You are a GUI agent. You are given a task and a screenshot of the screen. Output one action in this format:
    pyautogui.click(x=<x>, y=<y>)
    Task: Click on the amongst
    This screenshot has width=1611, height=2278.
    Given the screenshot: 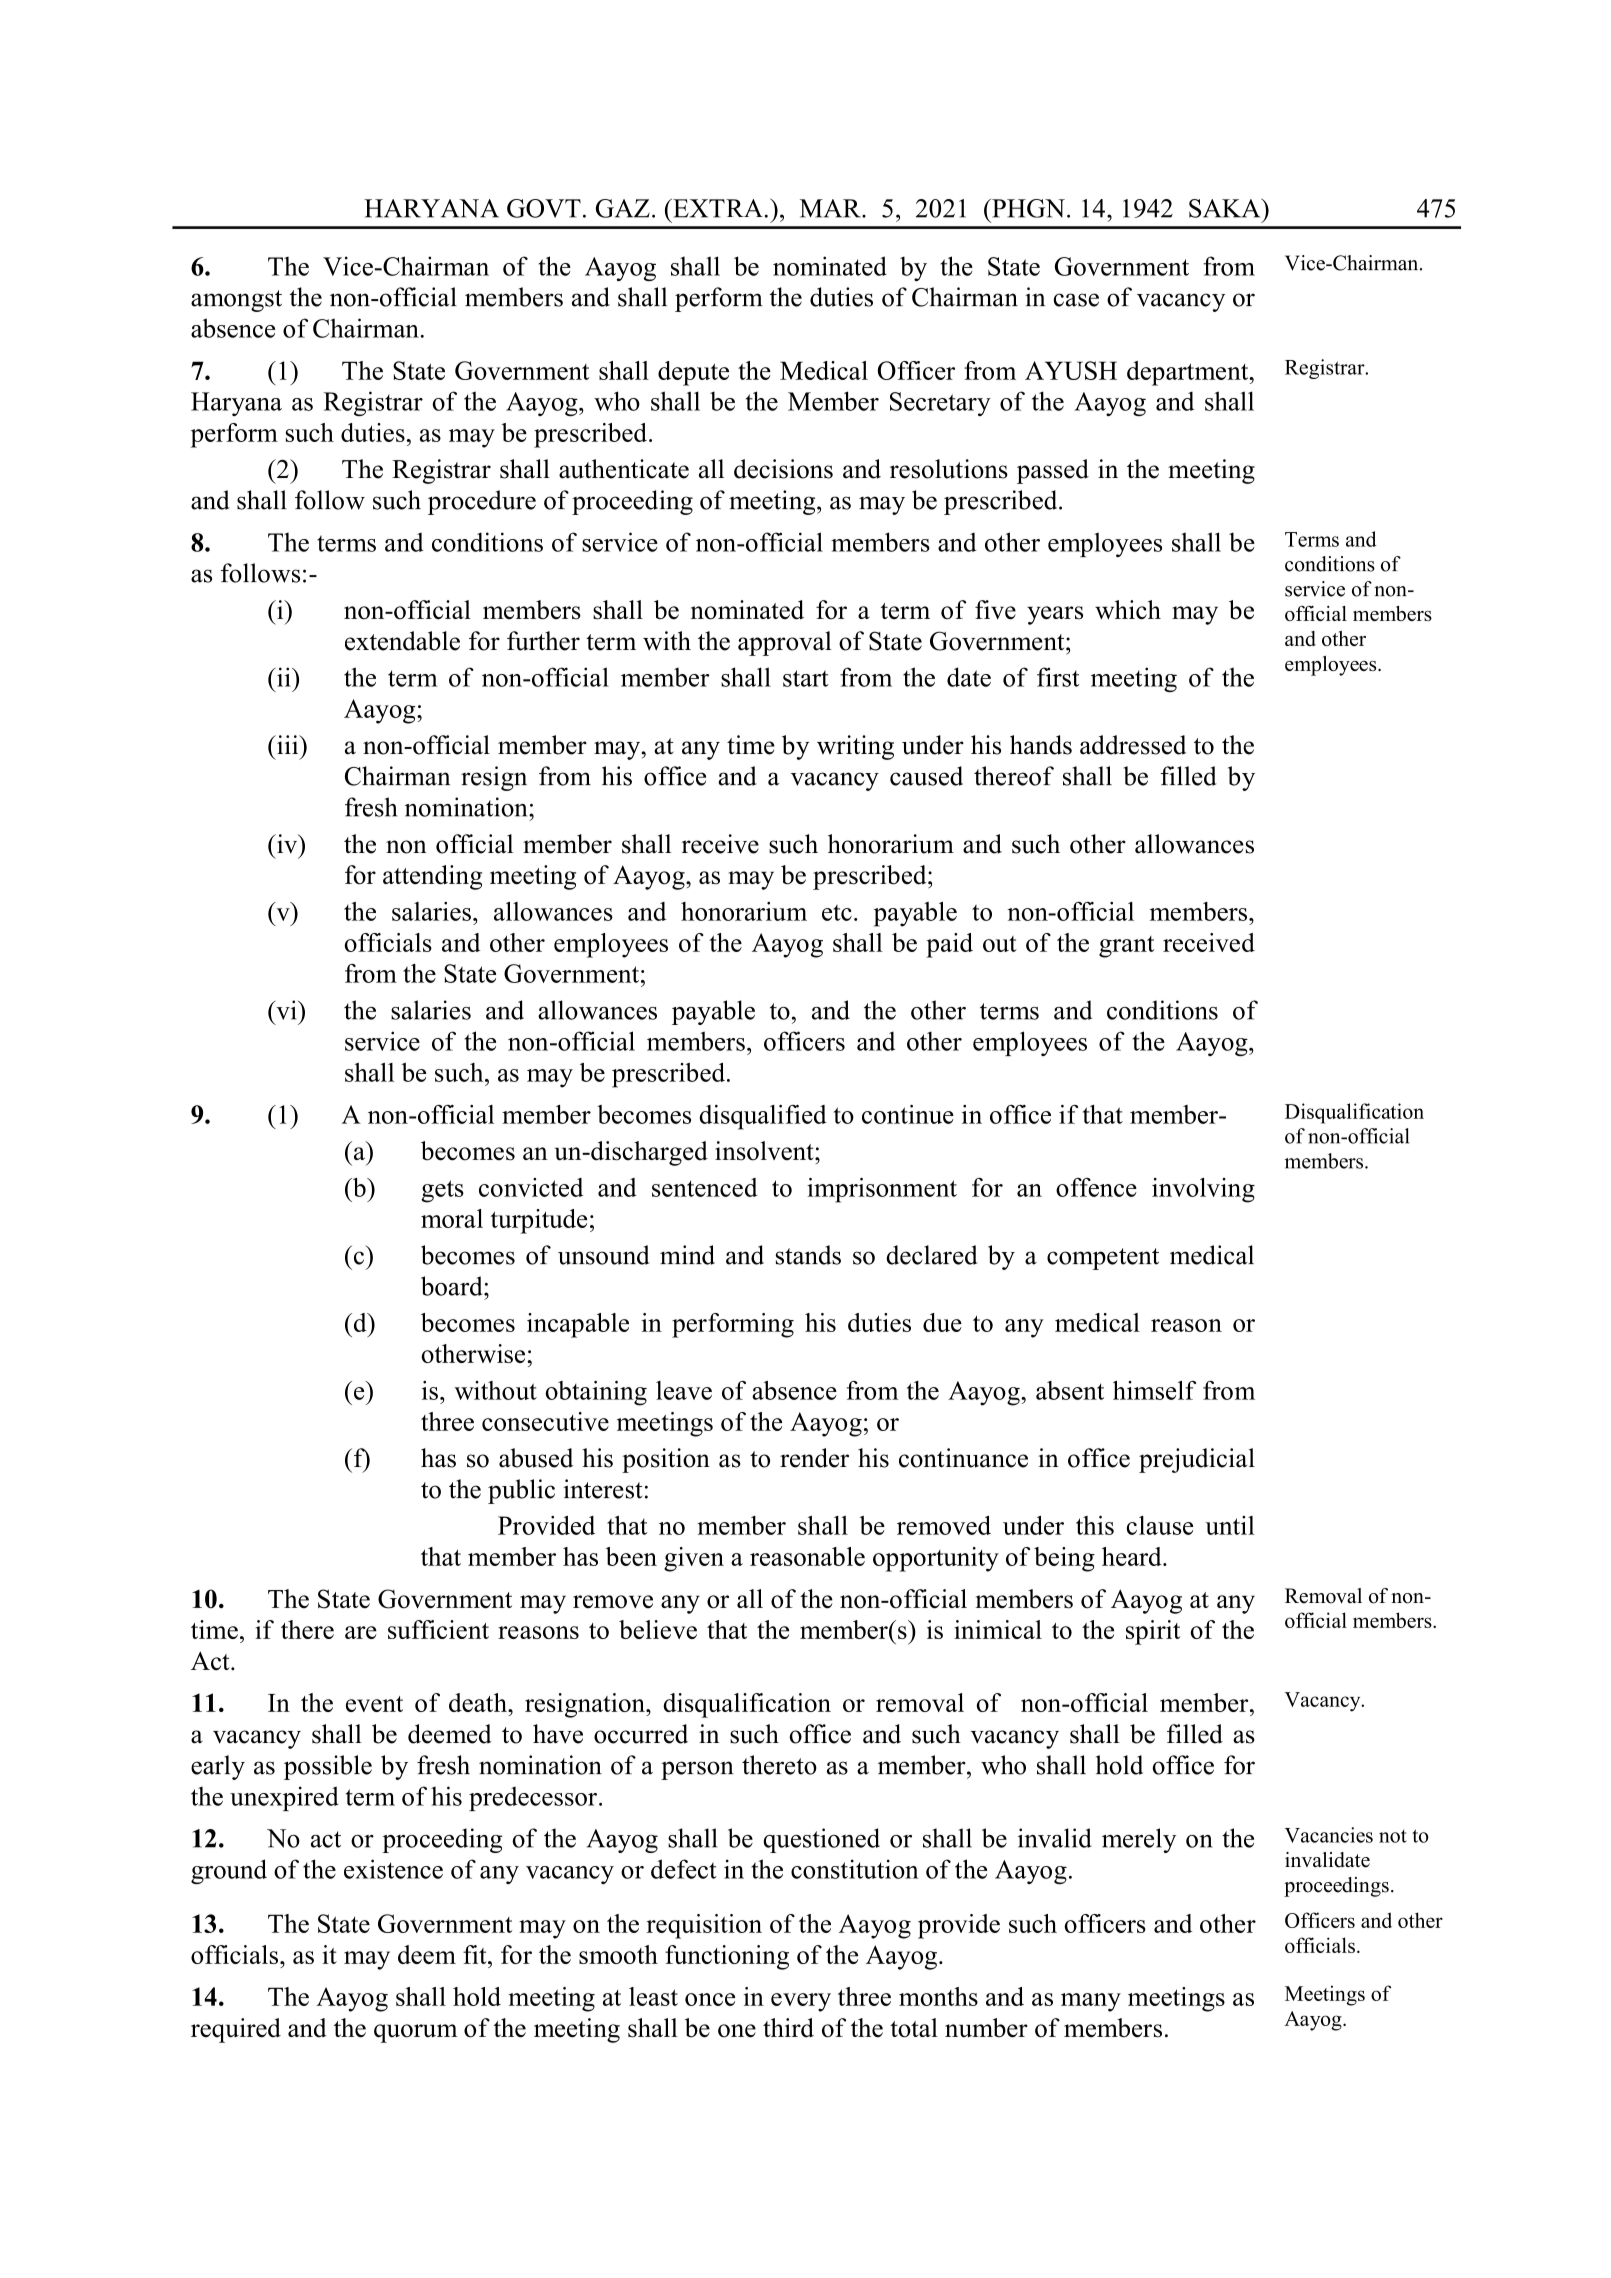 What is the action you would take?
    pyautogui.click(x=236, y=301)
